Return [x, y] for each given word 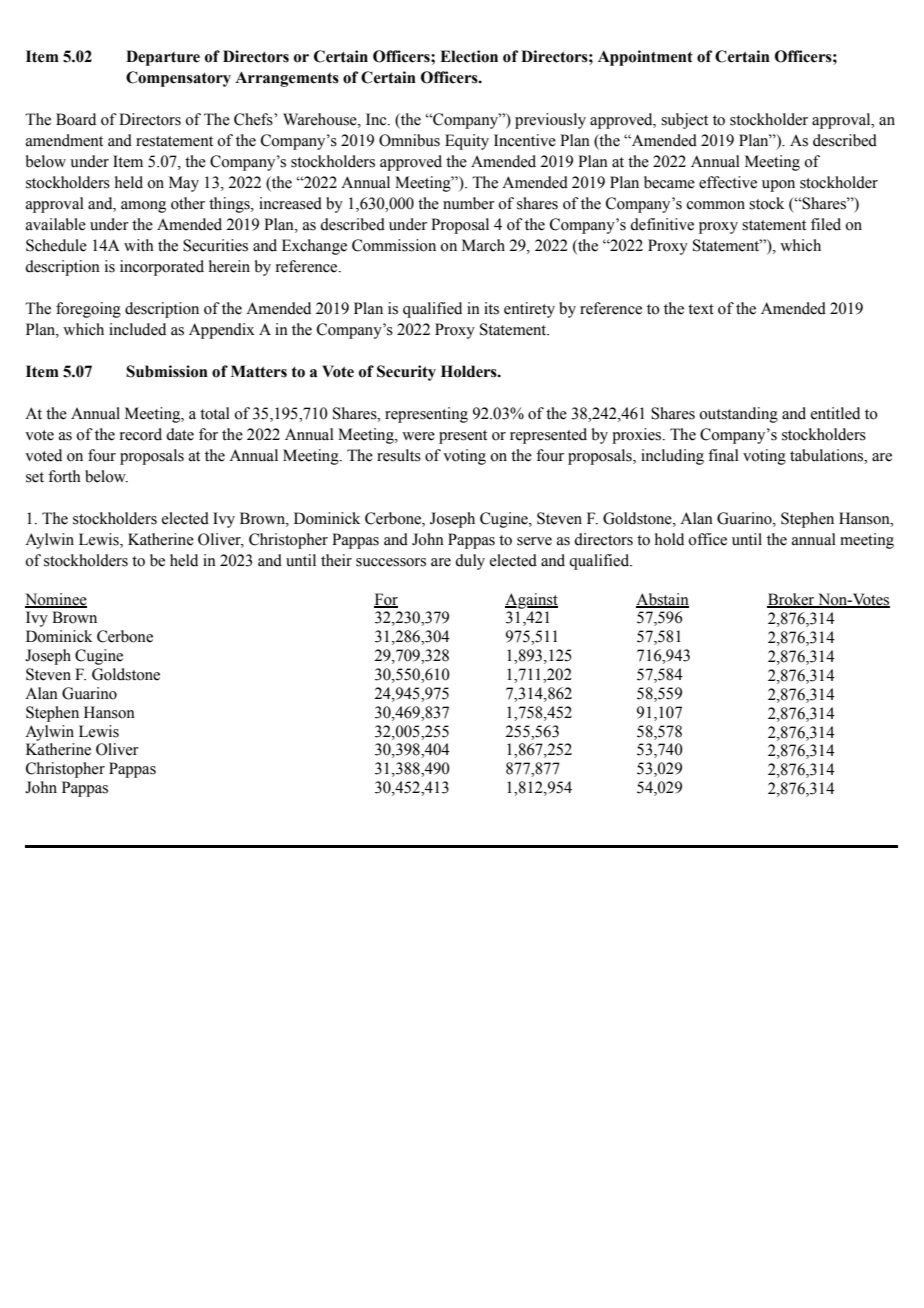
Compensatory [178, 79]
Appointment [645, 58]
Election [469, 56]
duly [470, 562]
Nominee [56, 600]
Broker [792, 600]
